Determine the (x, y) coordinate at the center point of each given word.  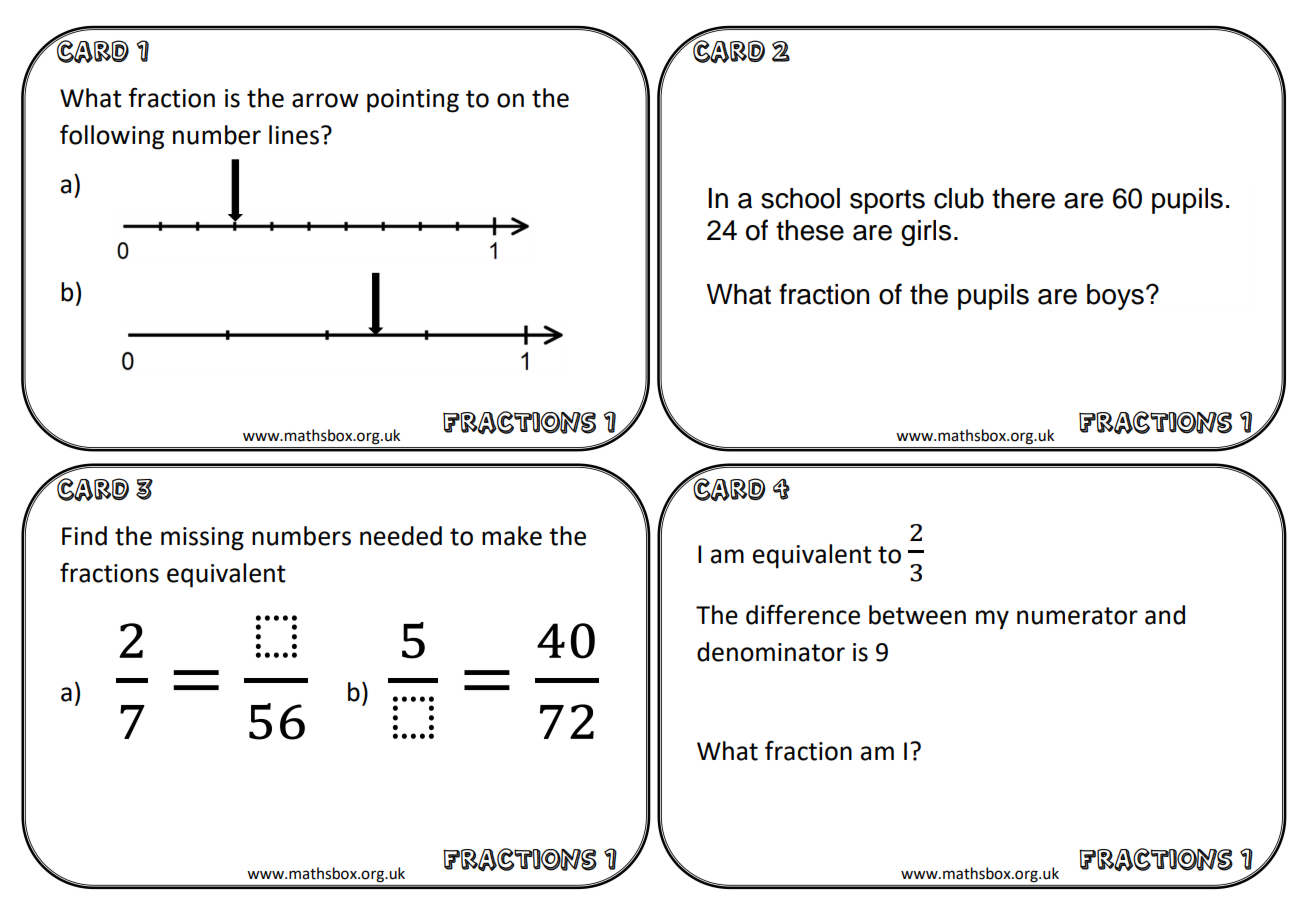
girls (926, 233)
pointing (413, 101)
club (959, 198)
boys (1115, 297)
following (112, 137)
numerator (1077, 616)
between (917, 615)
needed (401, 536)
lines (294, 135)
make (512, 536)
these (810, 230)
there (1023, 198)
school (800, 198)
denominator (771, 652)
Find (84, 536)
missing (202, 539)
